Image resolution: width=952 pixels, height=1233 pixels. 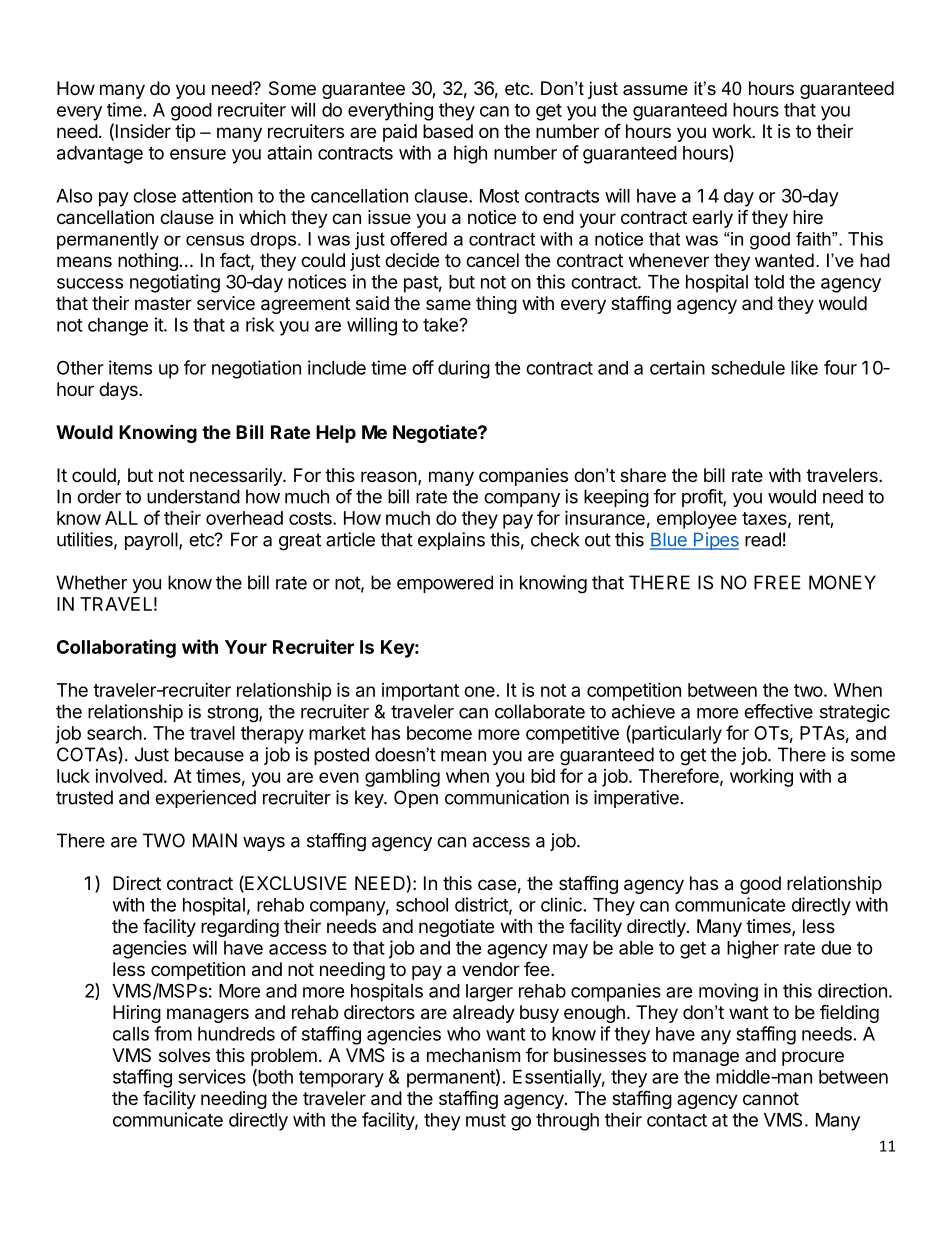 What do you see at coordinates (116, 648) in the screenshot?
I see `Collaborating` at bounding box center [116, 648].
